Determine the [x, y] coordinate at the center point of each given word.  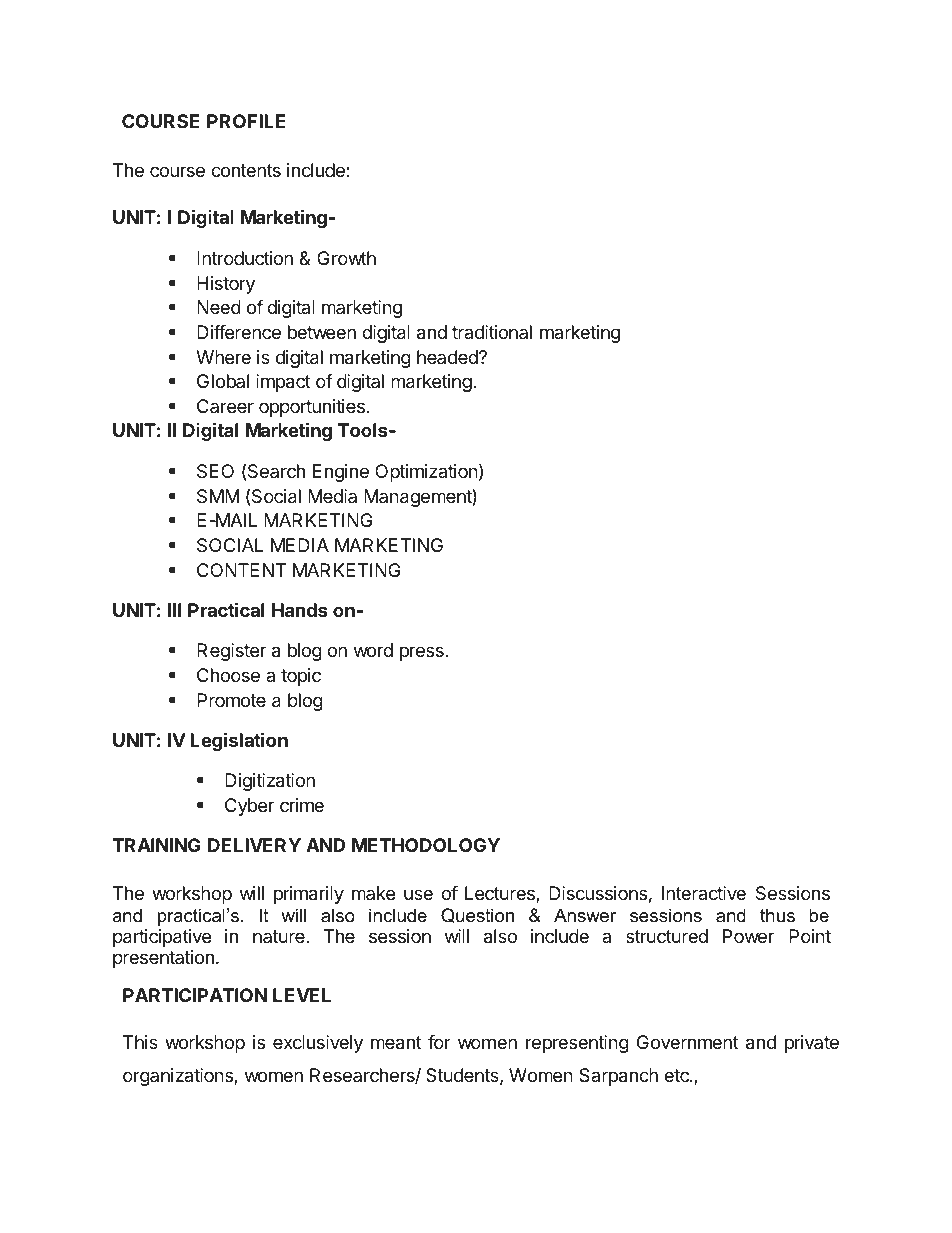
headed [448, 357]
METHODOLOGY [426, 845]
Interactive [704, 893]
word [373, 650]
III [175, 610]
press [423, 653]
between [322, 332]
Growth [346, 258]
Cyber [249, 807]
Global [223, 381]
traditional [492, 332]
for [439, 1042]
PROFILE [246, 121]
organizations [179, 1077]
